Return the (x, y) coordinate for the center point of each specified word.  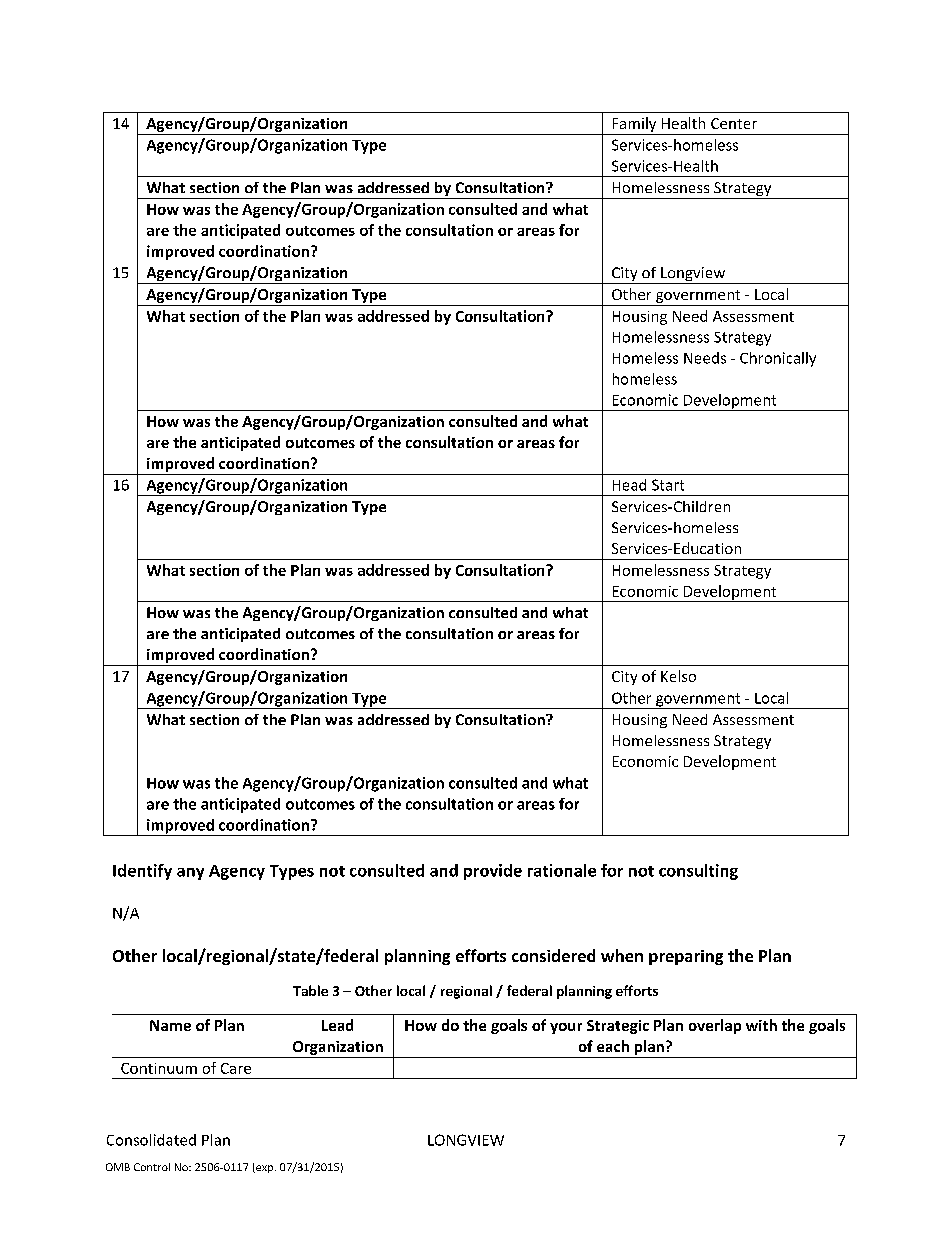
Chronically (778, 359)
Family (634, 124)
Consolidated (151, 1140)
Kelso (678, 676)
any (190, 874)
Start (668, 485)
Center (734, 123)
